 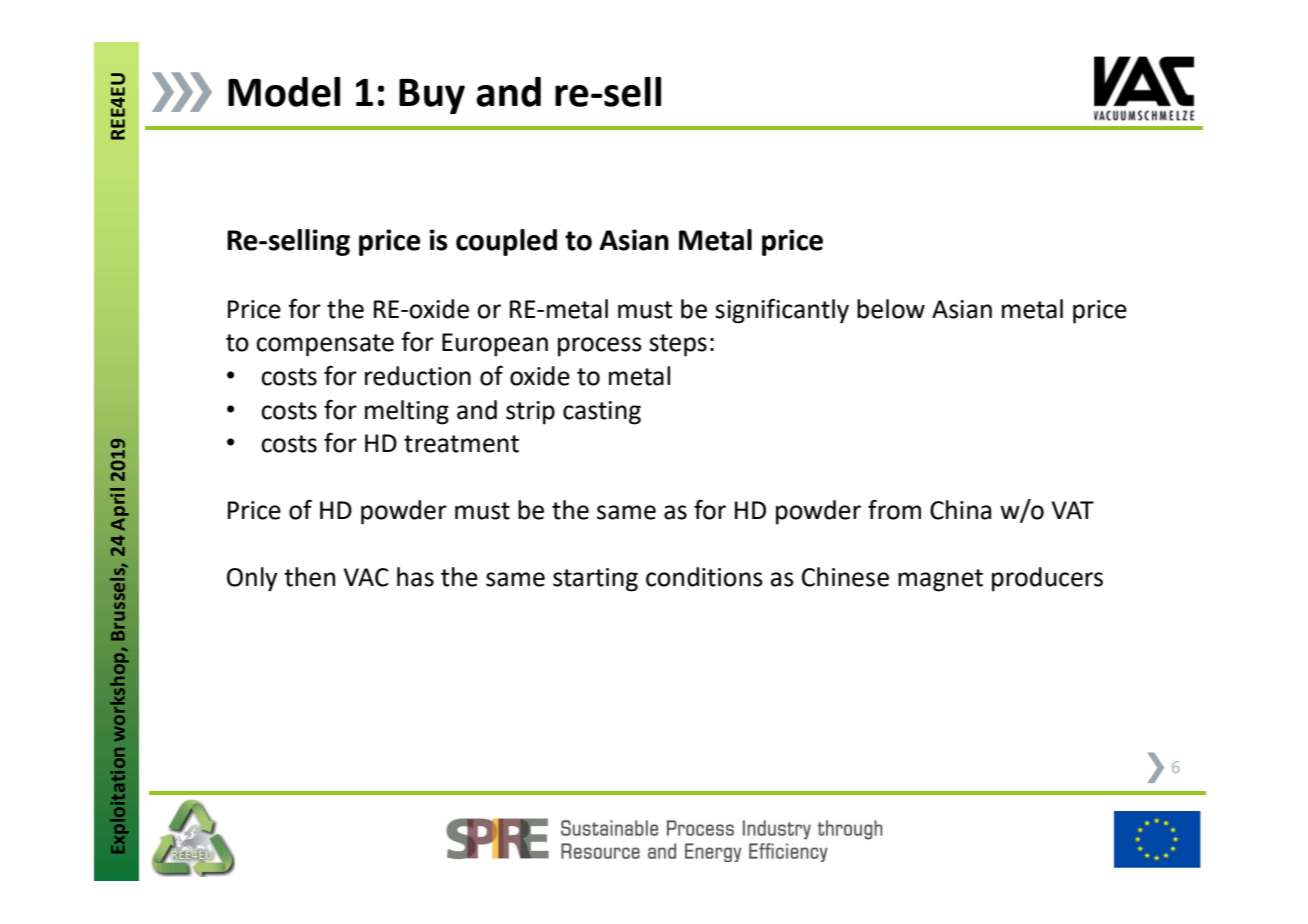 I want to click on coupled, so click(x=506, y=242).
